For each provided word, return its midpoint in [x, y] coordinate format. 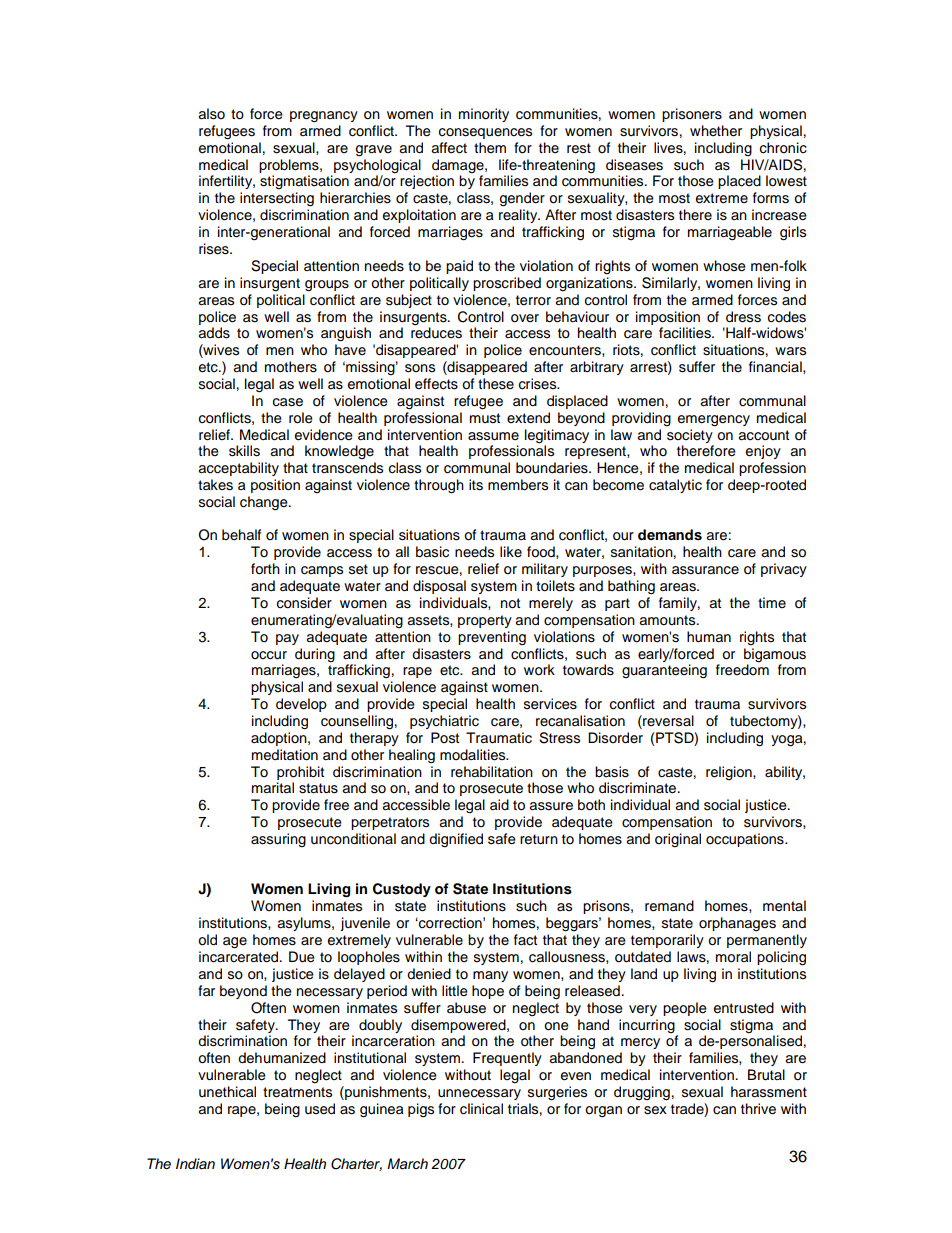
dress [743, 317]
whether [716, 131]
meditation [285, 755]
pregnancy [324, 117]
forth [265, 569]
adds [214, 333]
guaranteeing [664, 671]
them [490, 148]
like [511, 551]
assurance [705, 570]
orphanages [737, 924]
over [525, 318]
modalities [474, 755]
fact [525, 940]
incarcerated [240, 957]
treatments [297, 1092]
